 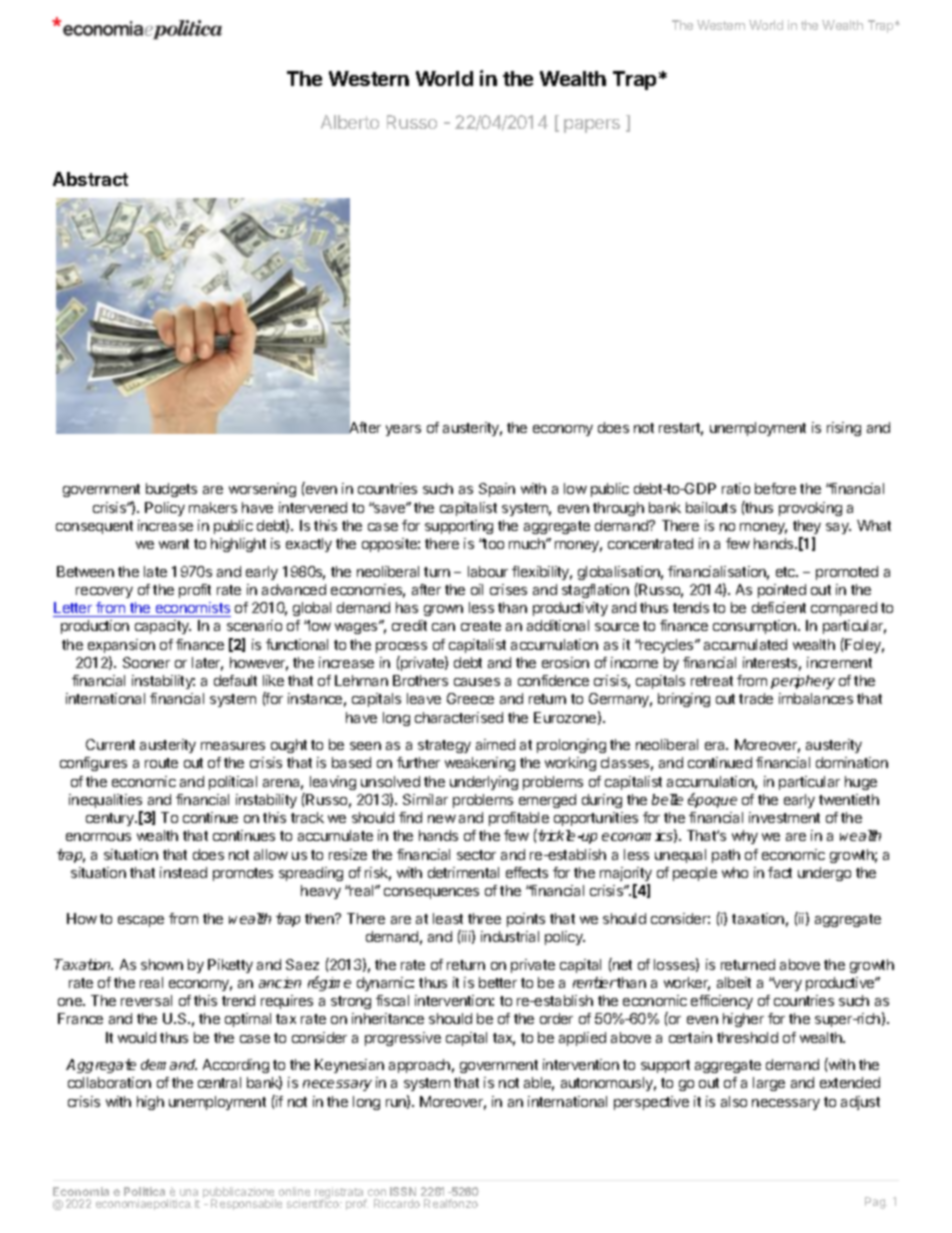 What do you see at coordinates (876, 1203) in the document?
I see `Pag` at bounding box center [876, 1203].
